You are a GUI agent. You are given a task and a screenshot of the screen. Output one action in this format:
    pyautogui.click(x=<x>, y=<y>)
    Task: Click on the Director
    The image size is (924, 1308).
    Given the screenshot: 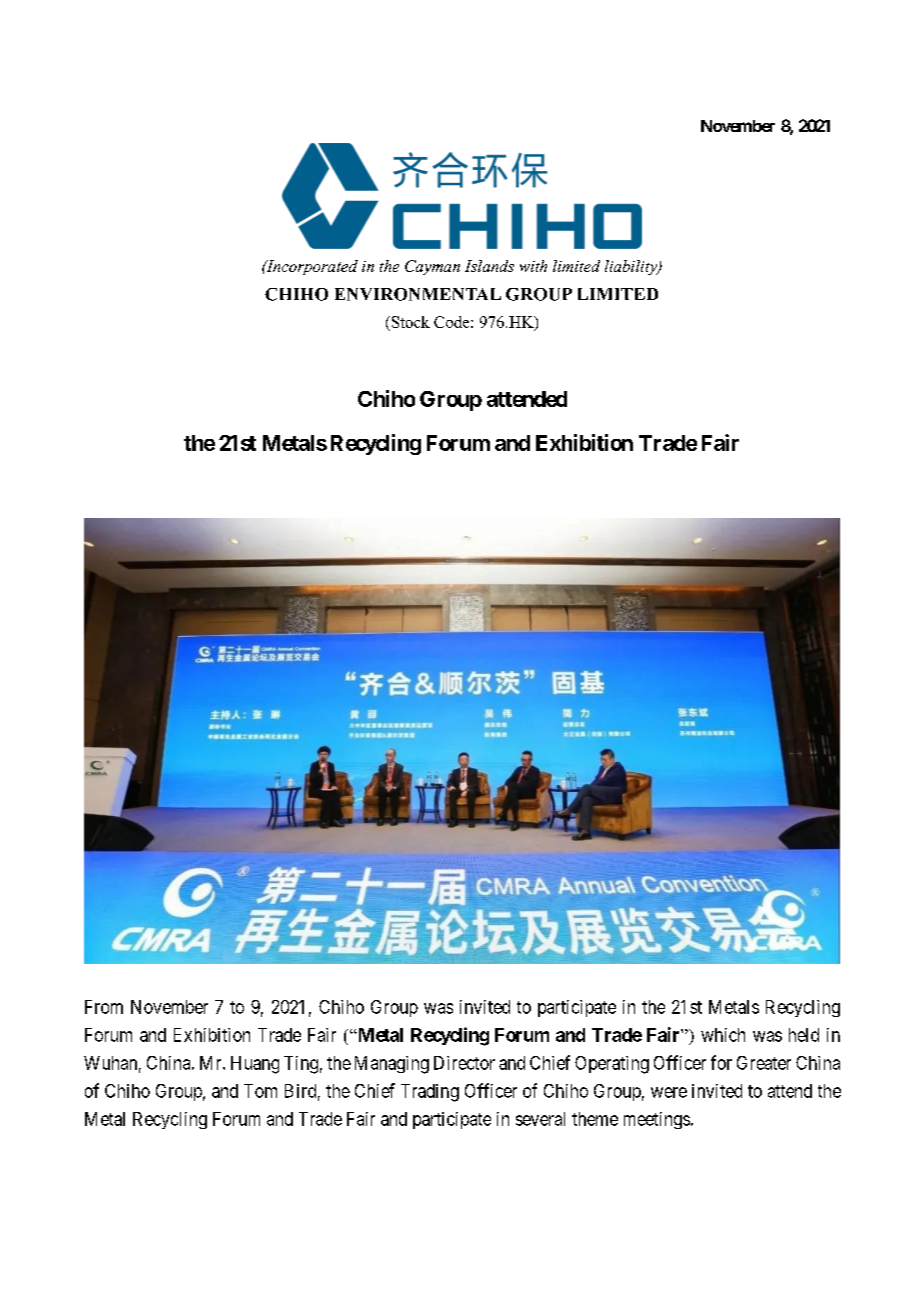 What is the action you would take?
    pyautogui.click(x=464, y=1063)
